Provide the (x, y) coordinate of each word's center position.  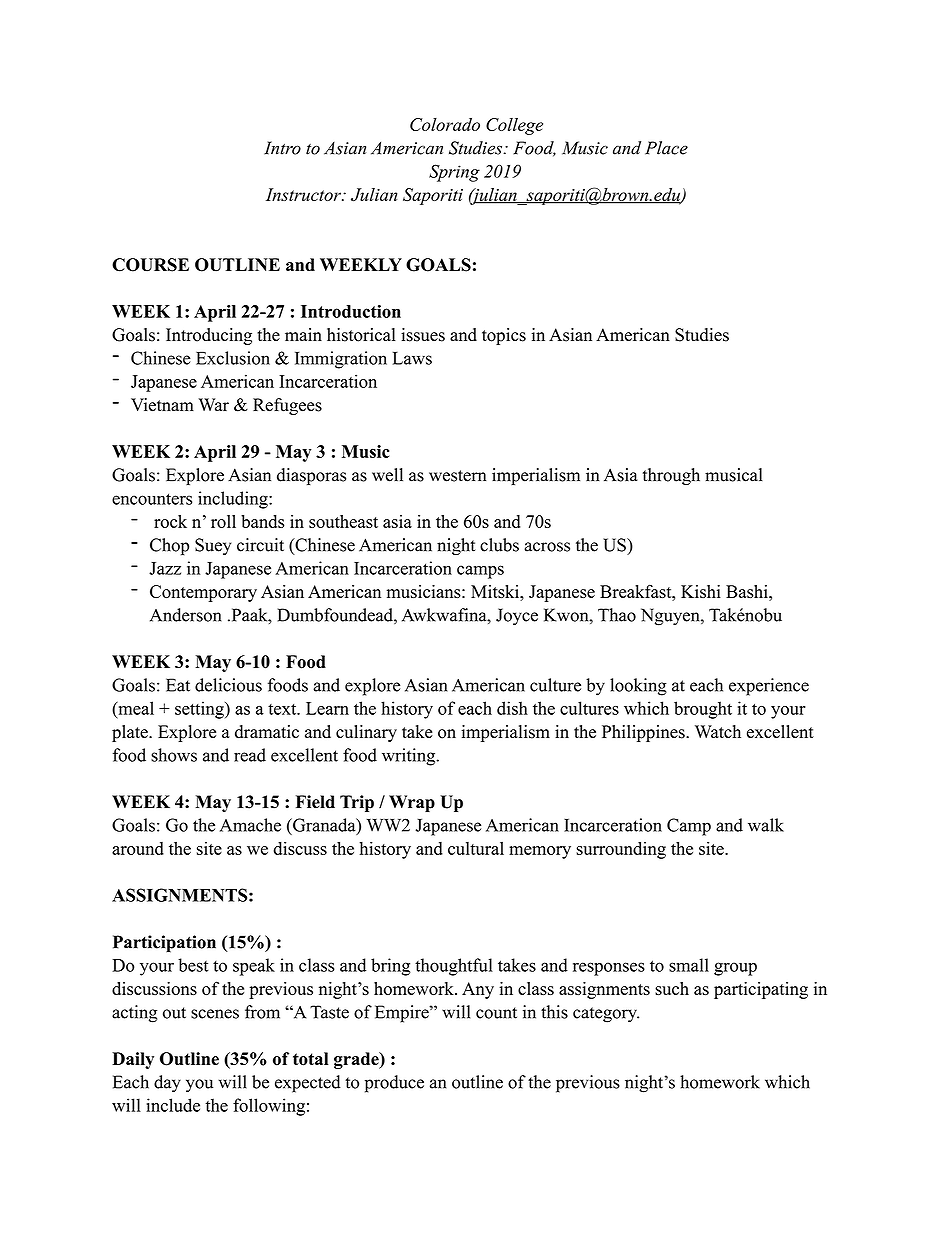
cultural (476, 848)
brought (703, 710)
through (671, 476)
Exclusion (233, 358)
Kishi (701, 591)
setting (200, 710)
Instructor (304, 194)
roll (223, 521)
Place (666, 148)
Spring (454, 173)
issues (423, 335)
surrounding (621, 850)
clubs (499, 545)
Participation (164, 944)
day (167, 1083)
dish (512, 708)
